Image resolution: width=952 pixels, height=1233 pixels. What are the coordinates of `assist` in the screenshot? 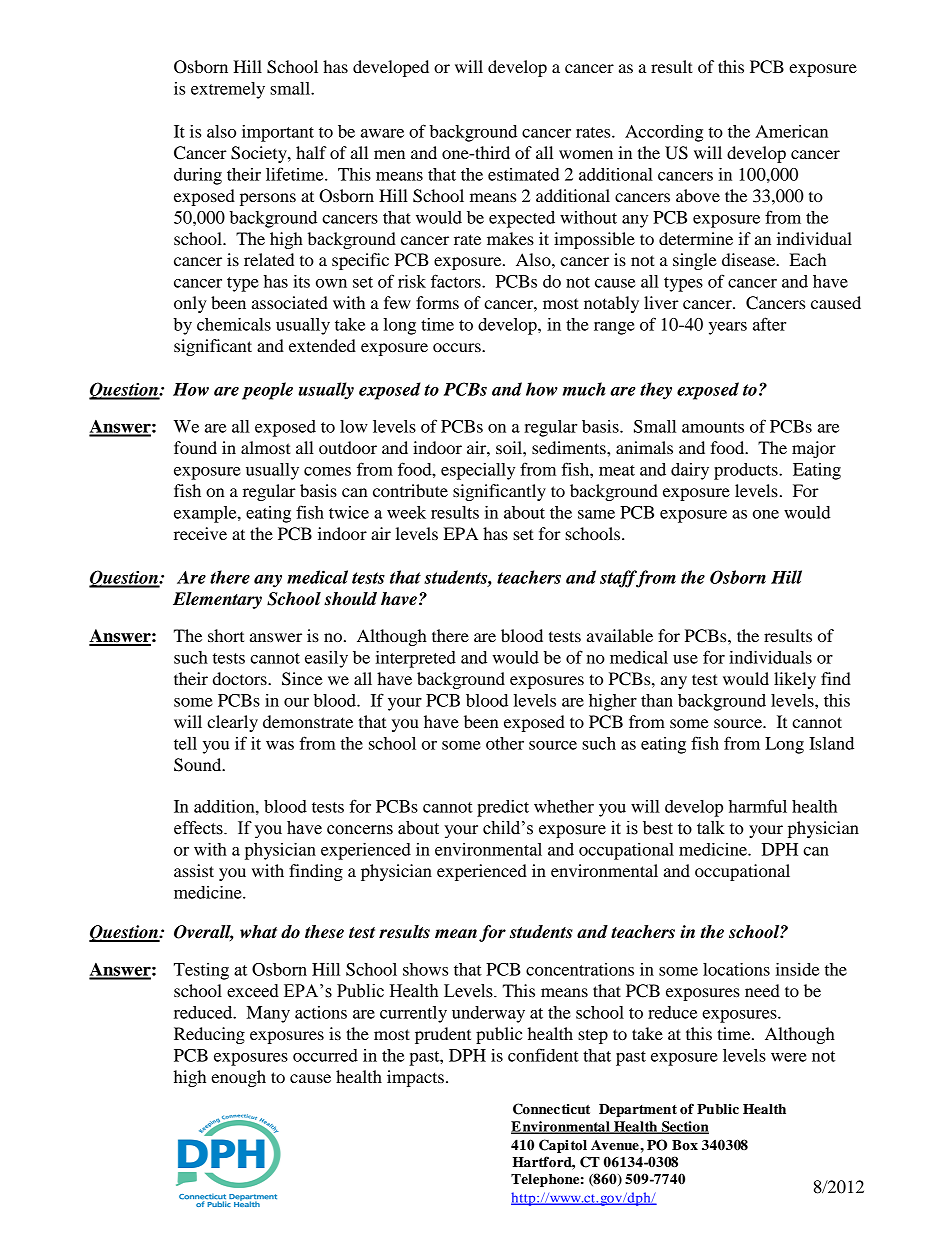 It's located at (194, 870).
